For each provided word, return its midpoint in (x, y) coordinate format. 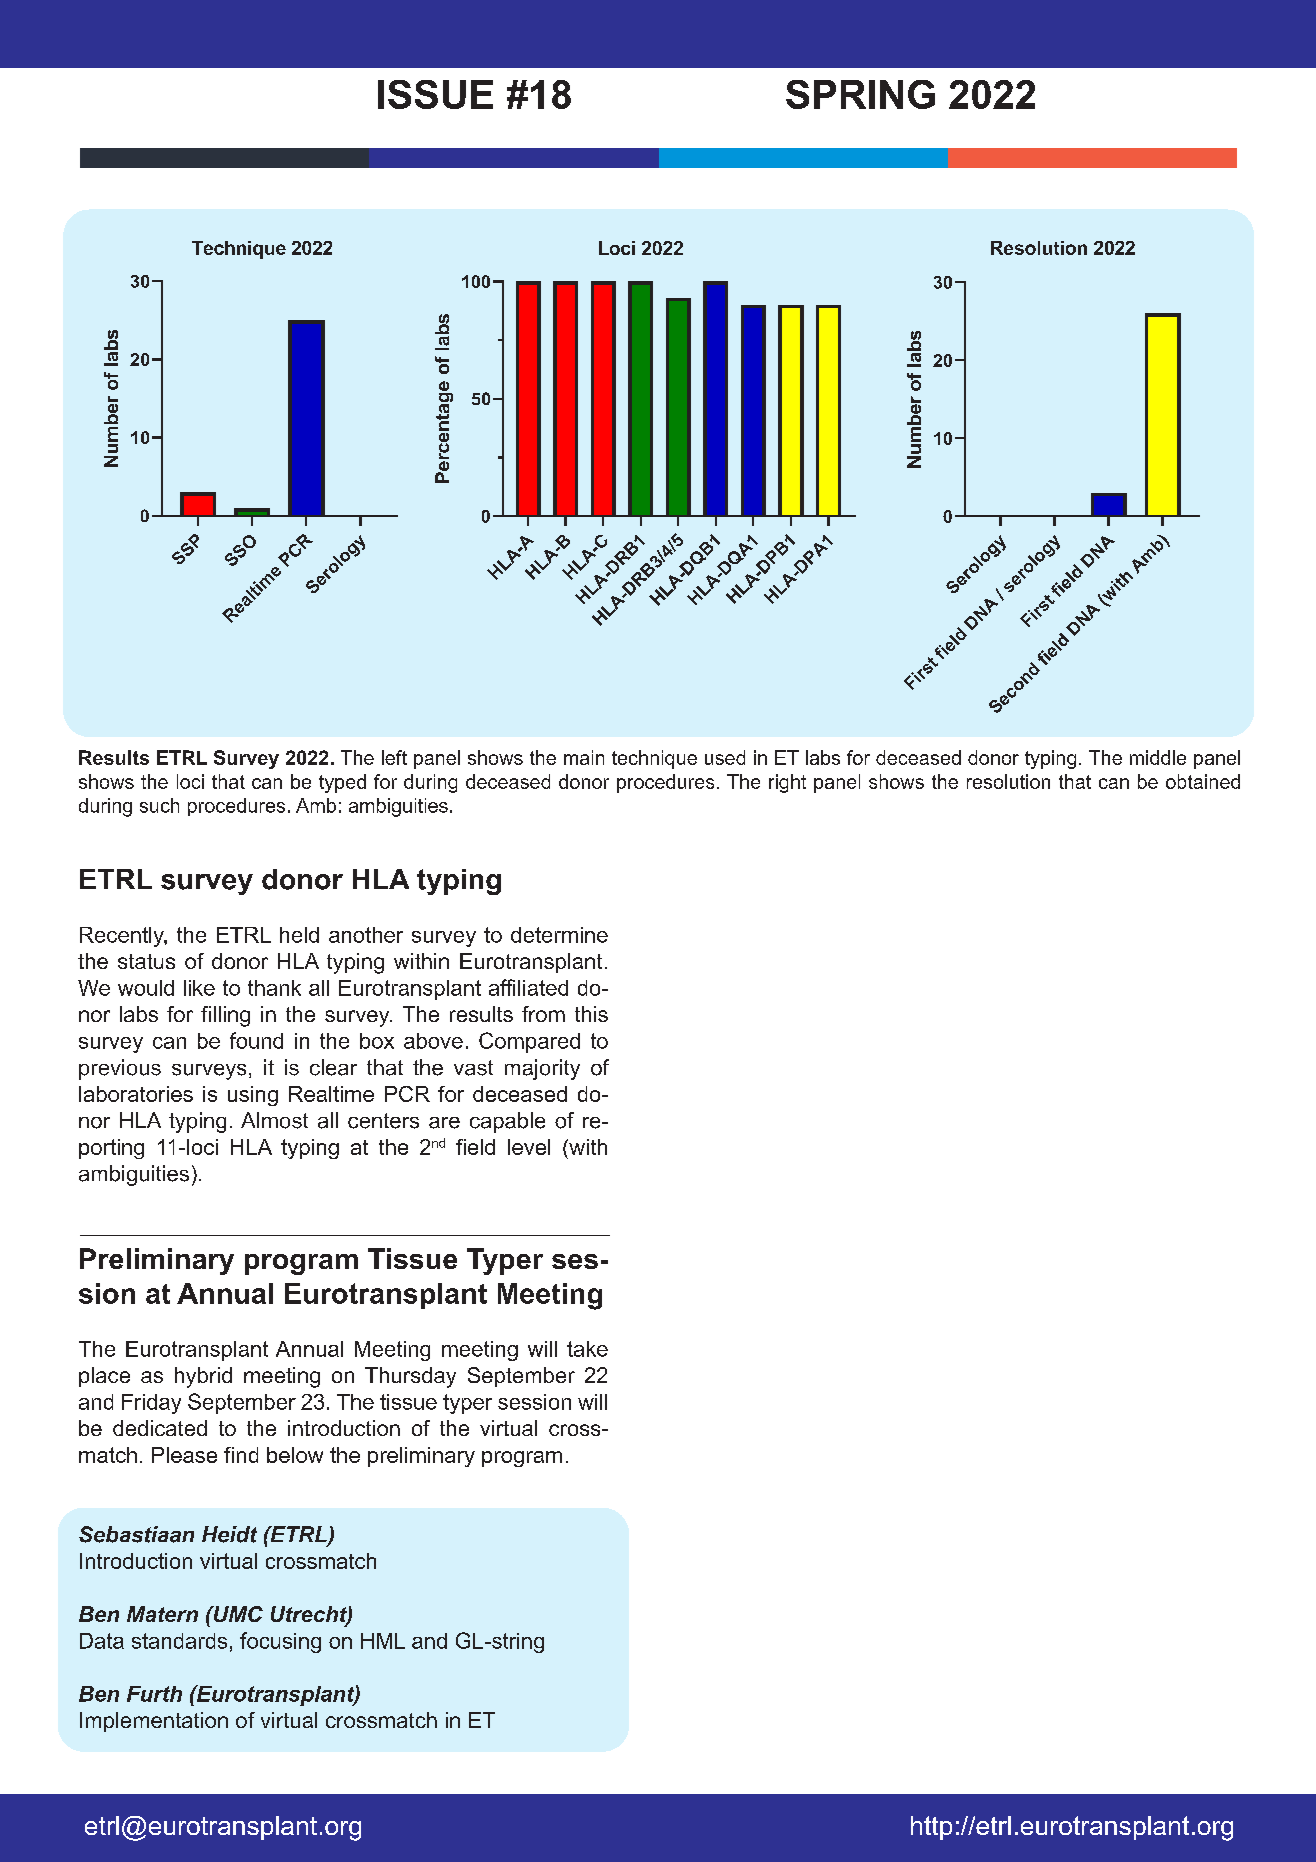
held (299, 935)
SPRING (860, 94)
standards (179, 1641)
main (584, 757)
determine (559, 935)
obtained (1203, 781)
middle (1158, 757)
